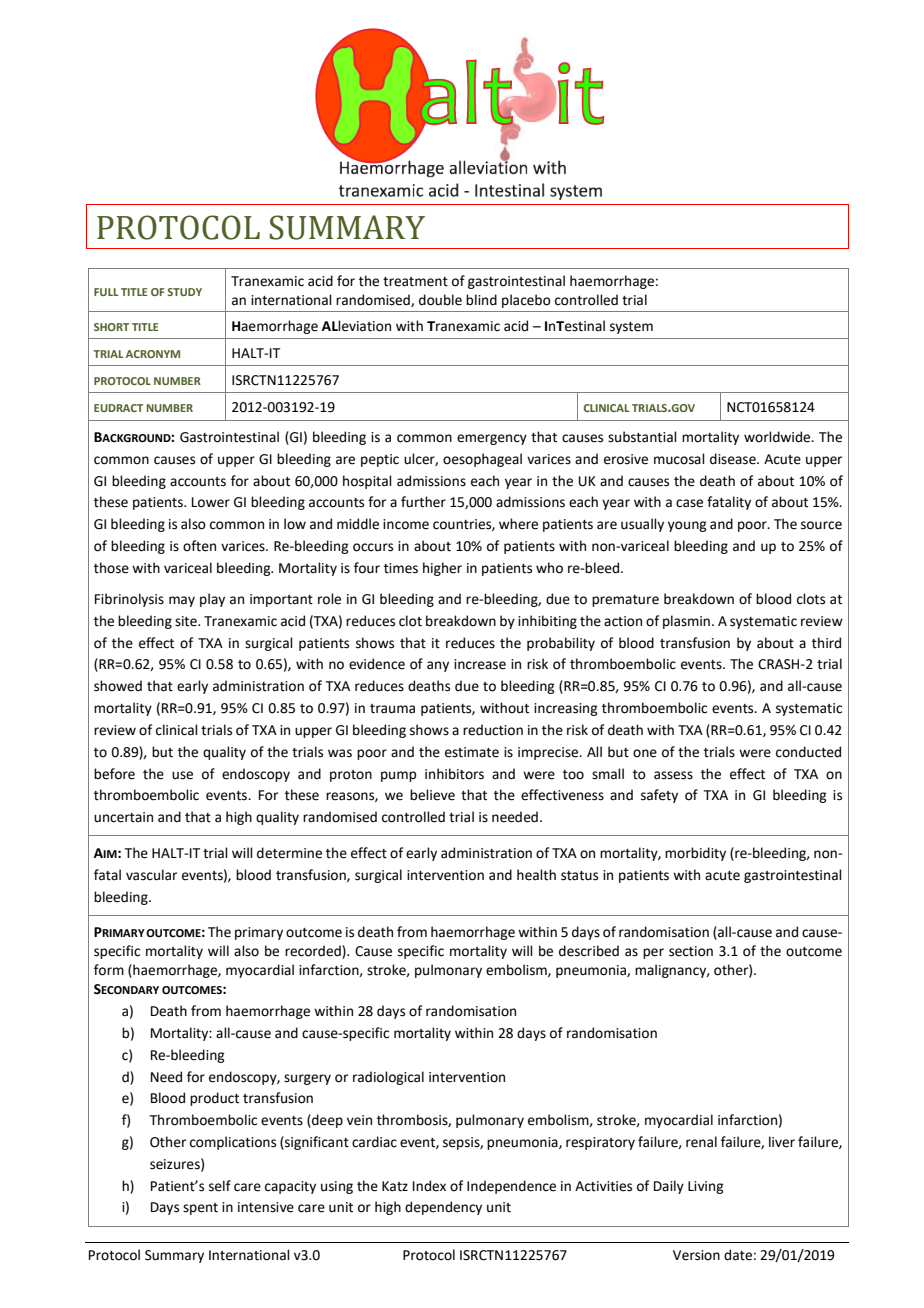 The image size is (924, 1308). What do you see at coordinates (481, 300) in the screenshot?
I see `blind` at bounding box center [481, 300].
